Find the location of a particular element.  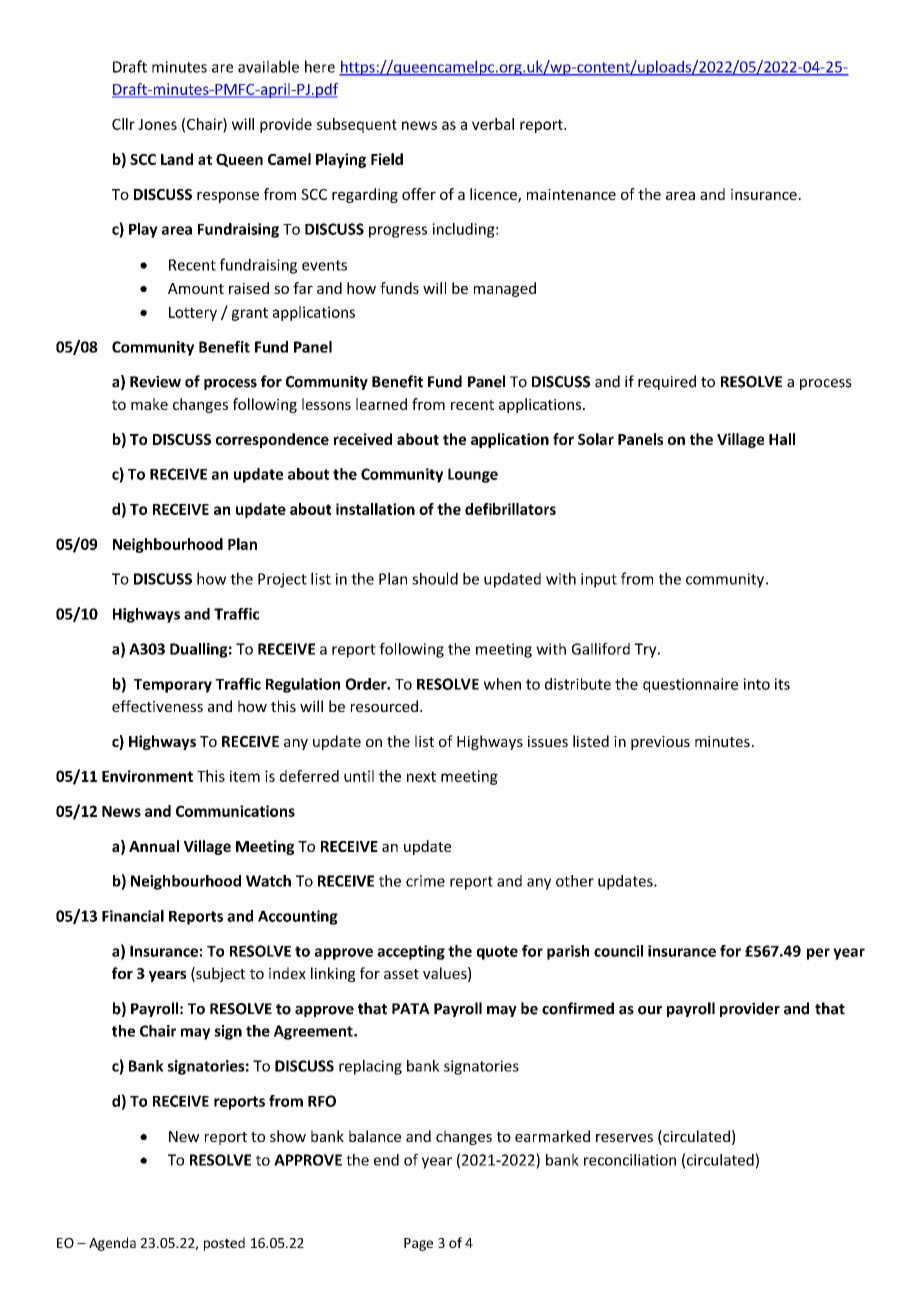

Temporary is located at coordinates (173, 686).
